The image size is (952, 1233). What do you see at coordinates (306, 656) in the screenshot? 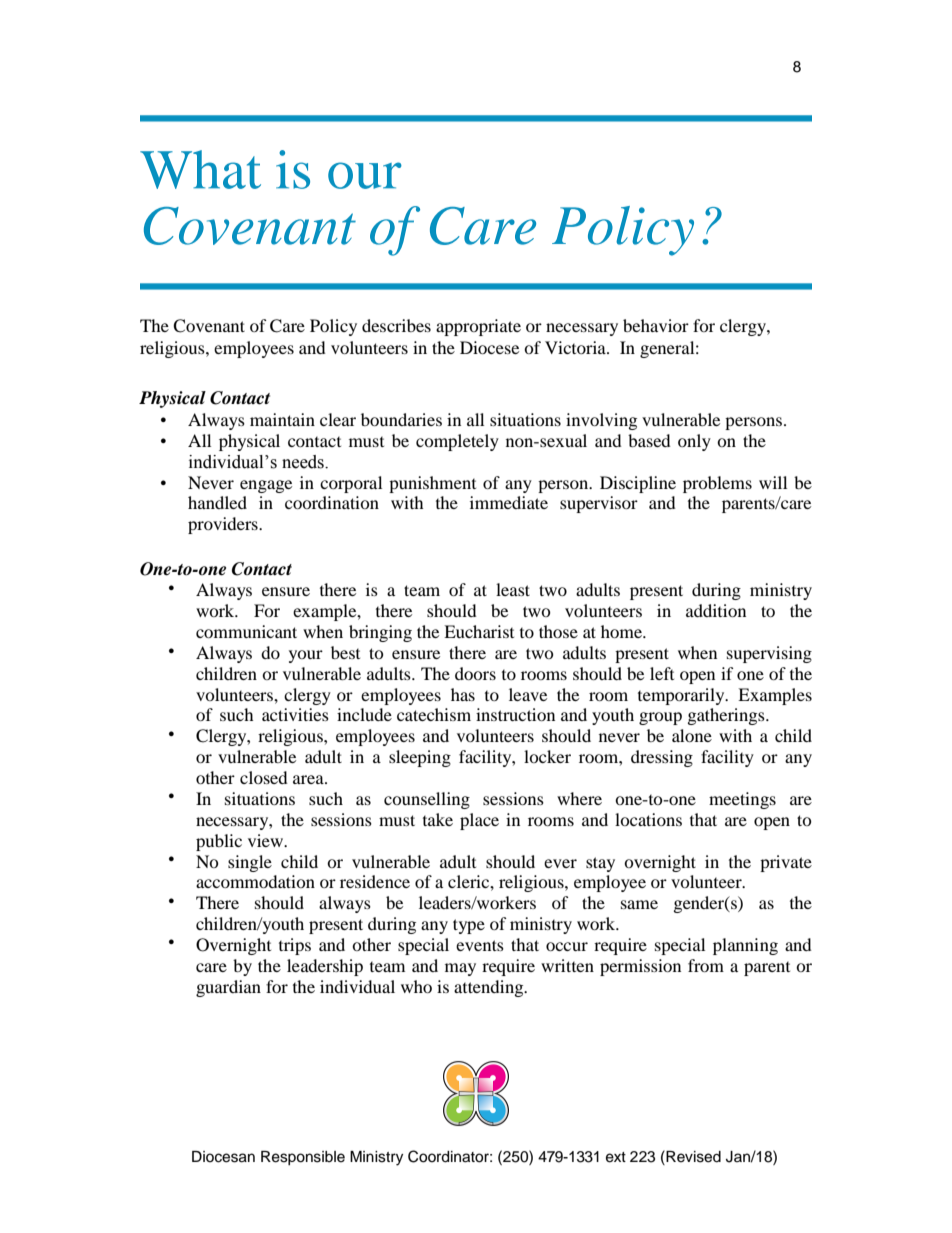
I see `your` at bounding box center [306, 656].
